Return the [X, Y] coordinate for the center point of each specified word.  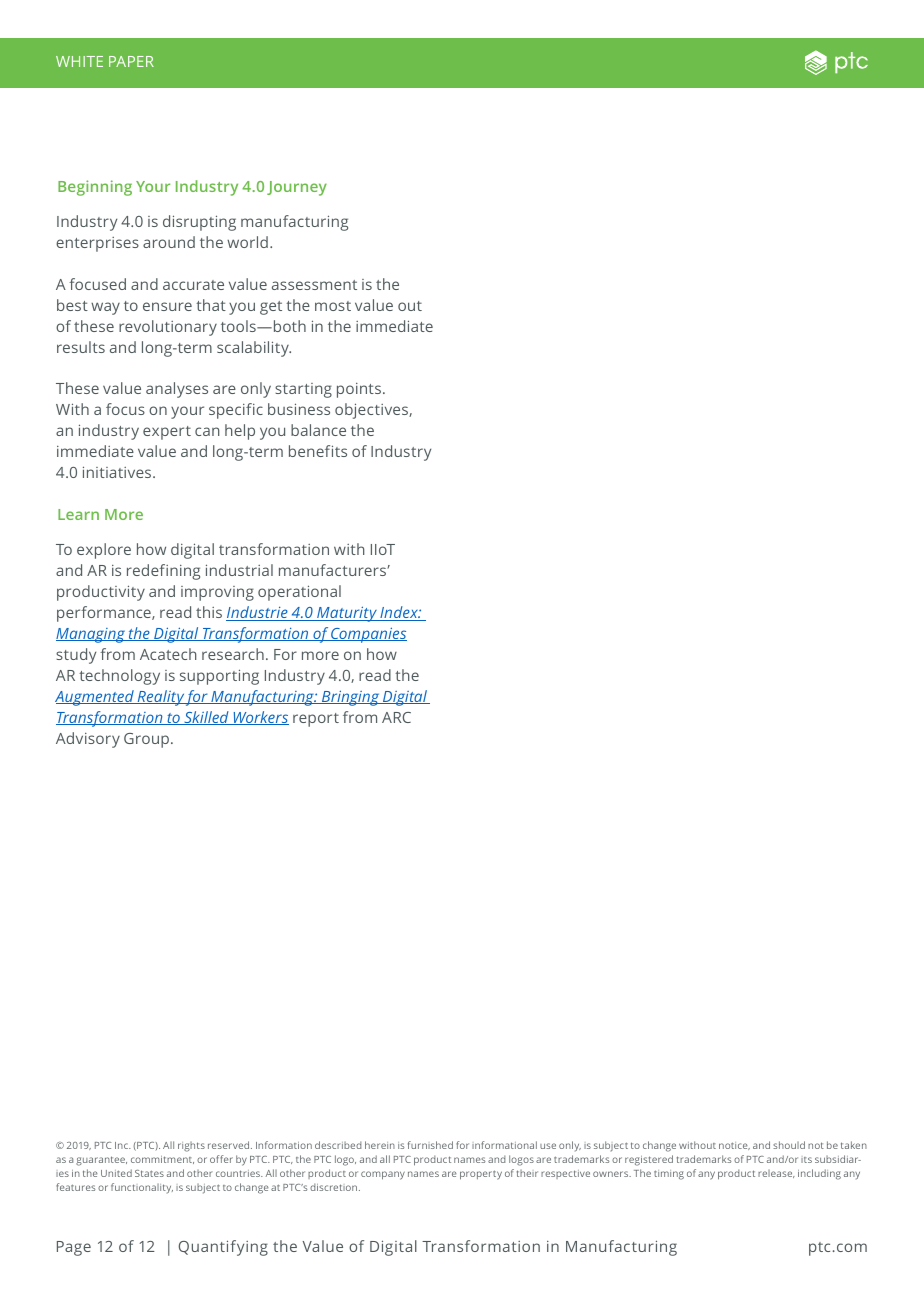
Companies [368, 635]
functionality [142, 1188]
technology [119, 677]
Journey [297, 188]
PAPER [131, 61]
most [333, 306]
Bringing [351, 698]
